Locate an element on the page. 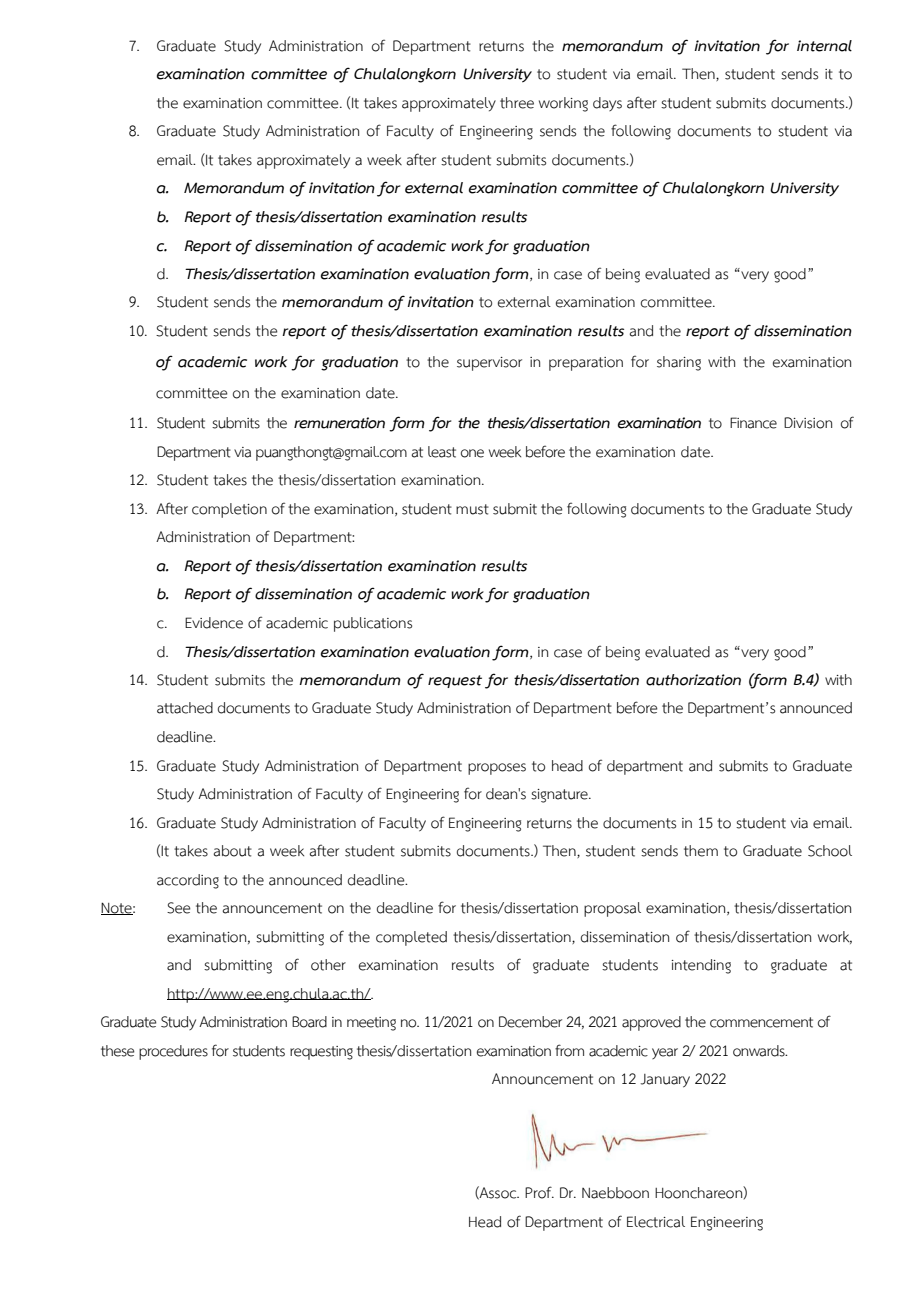 This page has height=1309, width=924. procedures is located at coordinates (173, 1052).
